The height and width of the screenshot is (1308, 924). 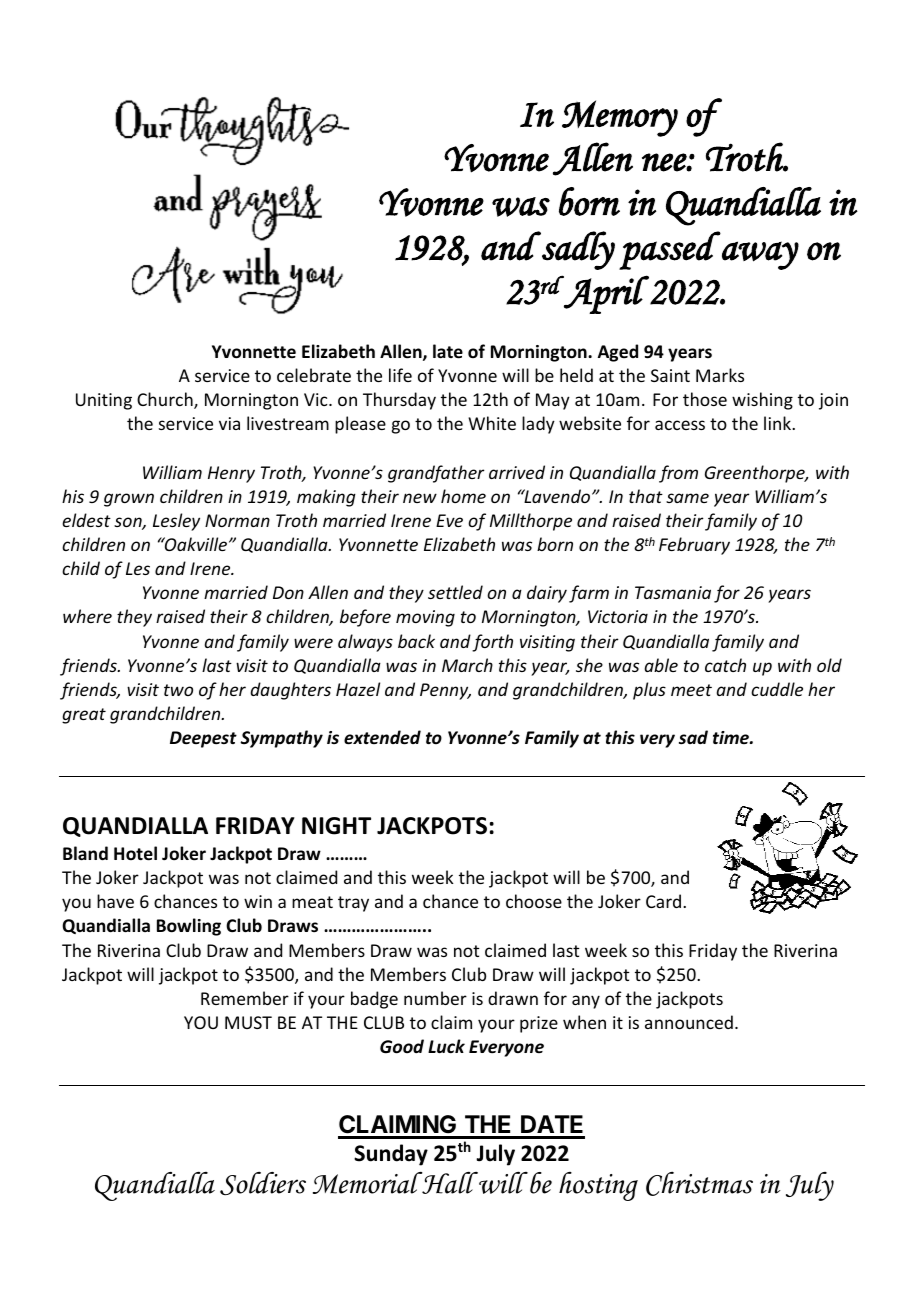 I want to click on Memory, so click(x=620, y=118).
